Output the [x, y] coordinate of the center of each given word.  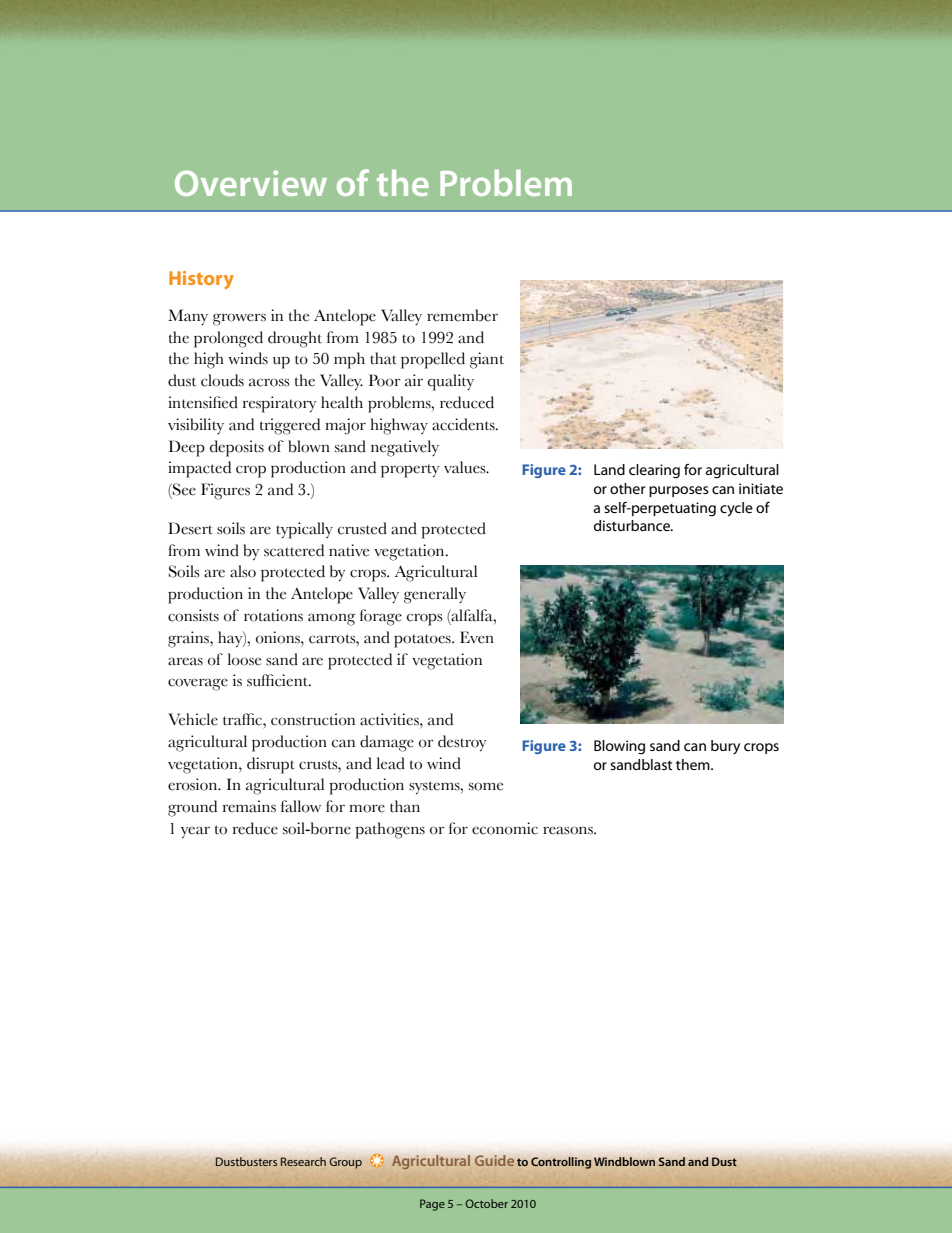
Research [303, 1161]
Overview [251, 183]
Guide [494, 1160]
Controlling [561, 1163]
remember [462, 315]
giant [487, 360]
